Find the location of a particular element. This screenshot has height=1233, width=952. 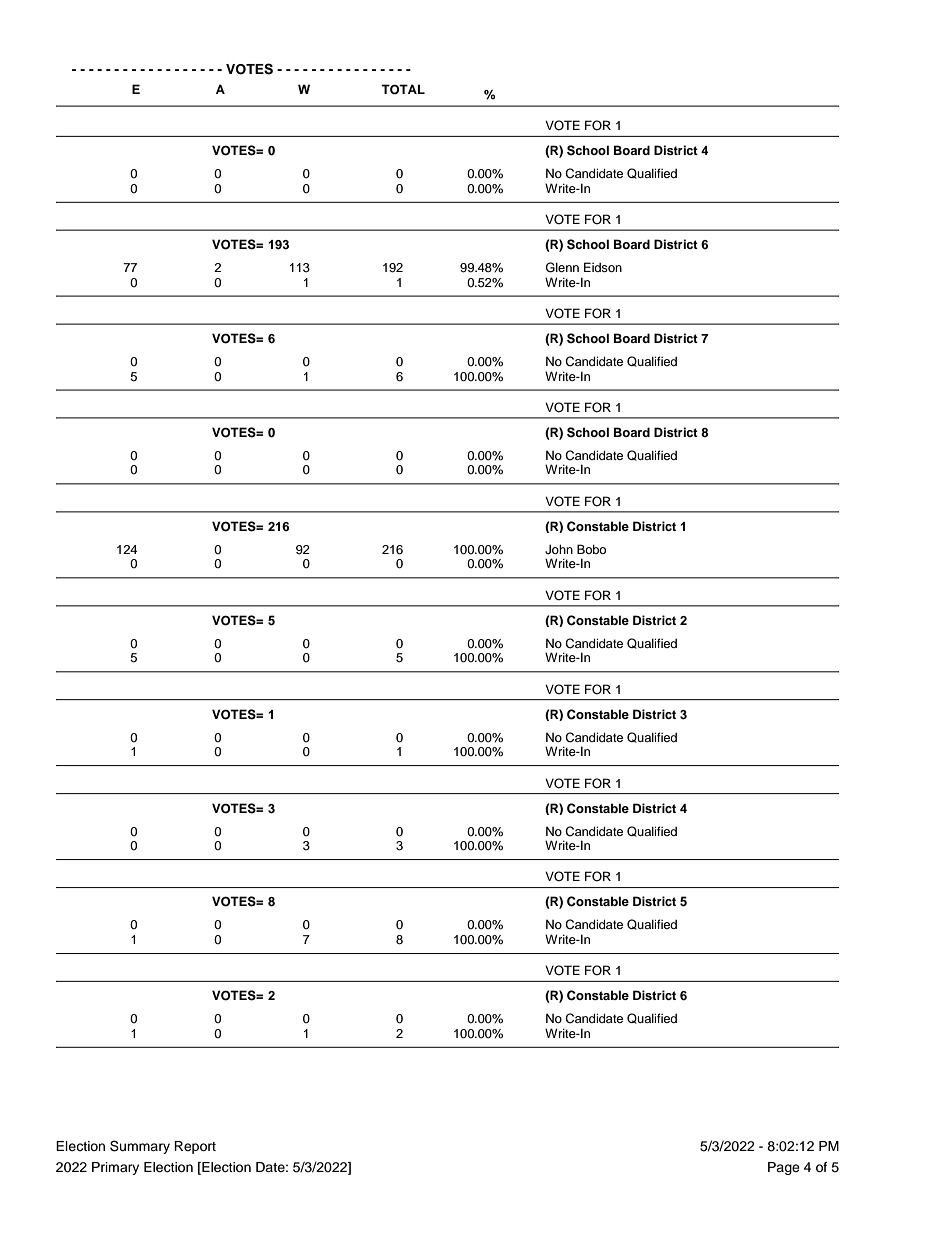

John is located at coordinates (559, 549).
